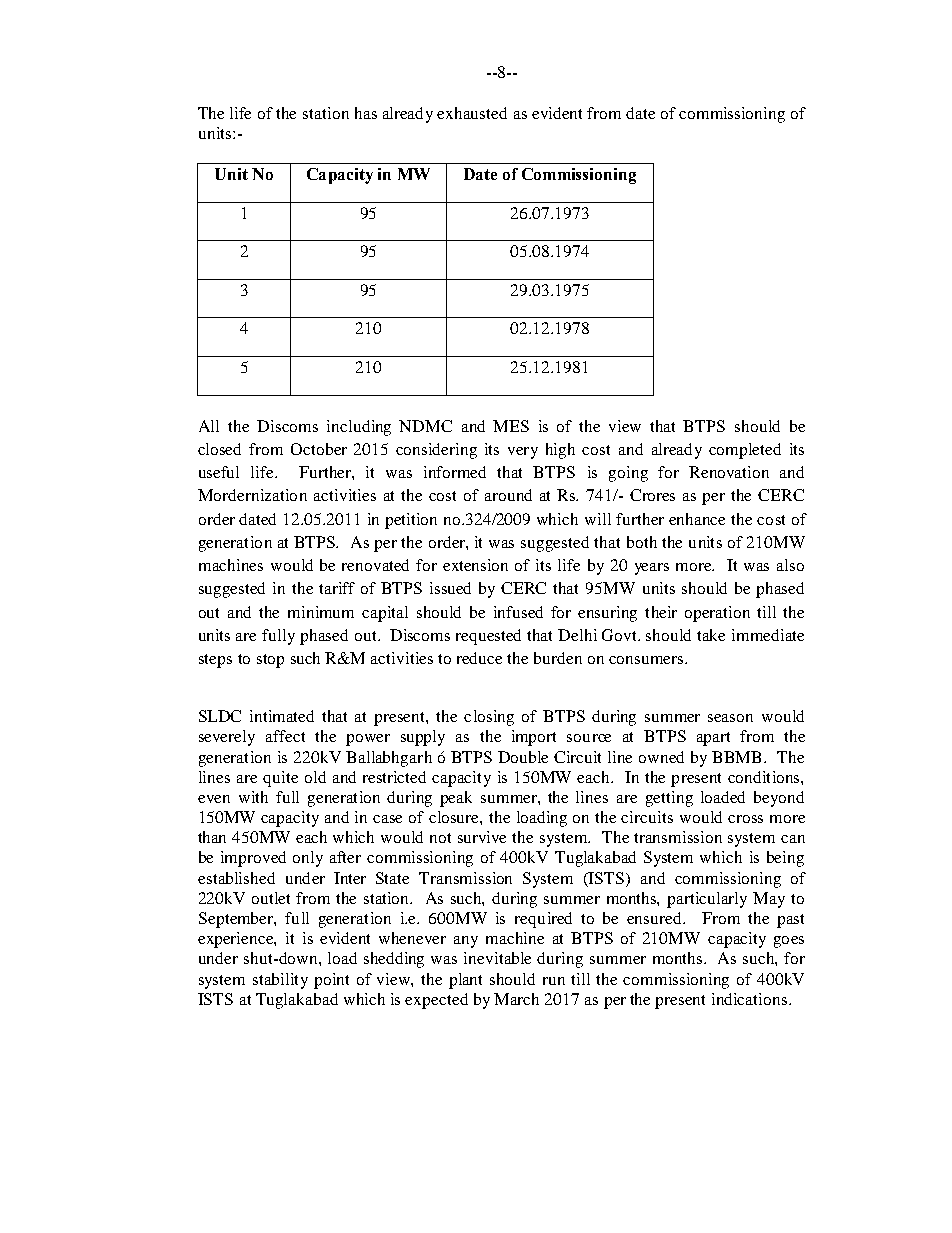  Describe the element at coordinates (280, 981) in the page. I see `stability` at that location.
